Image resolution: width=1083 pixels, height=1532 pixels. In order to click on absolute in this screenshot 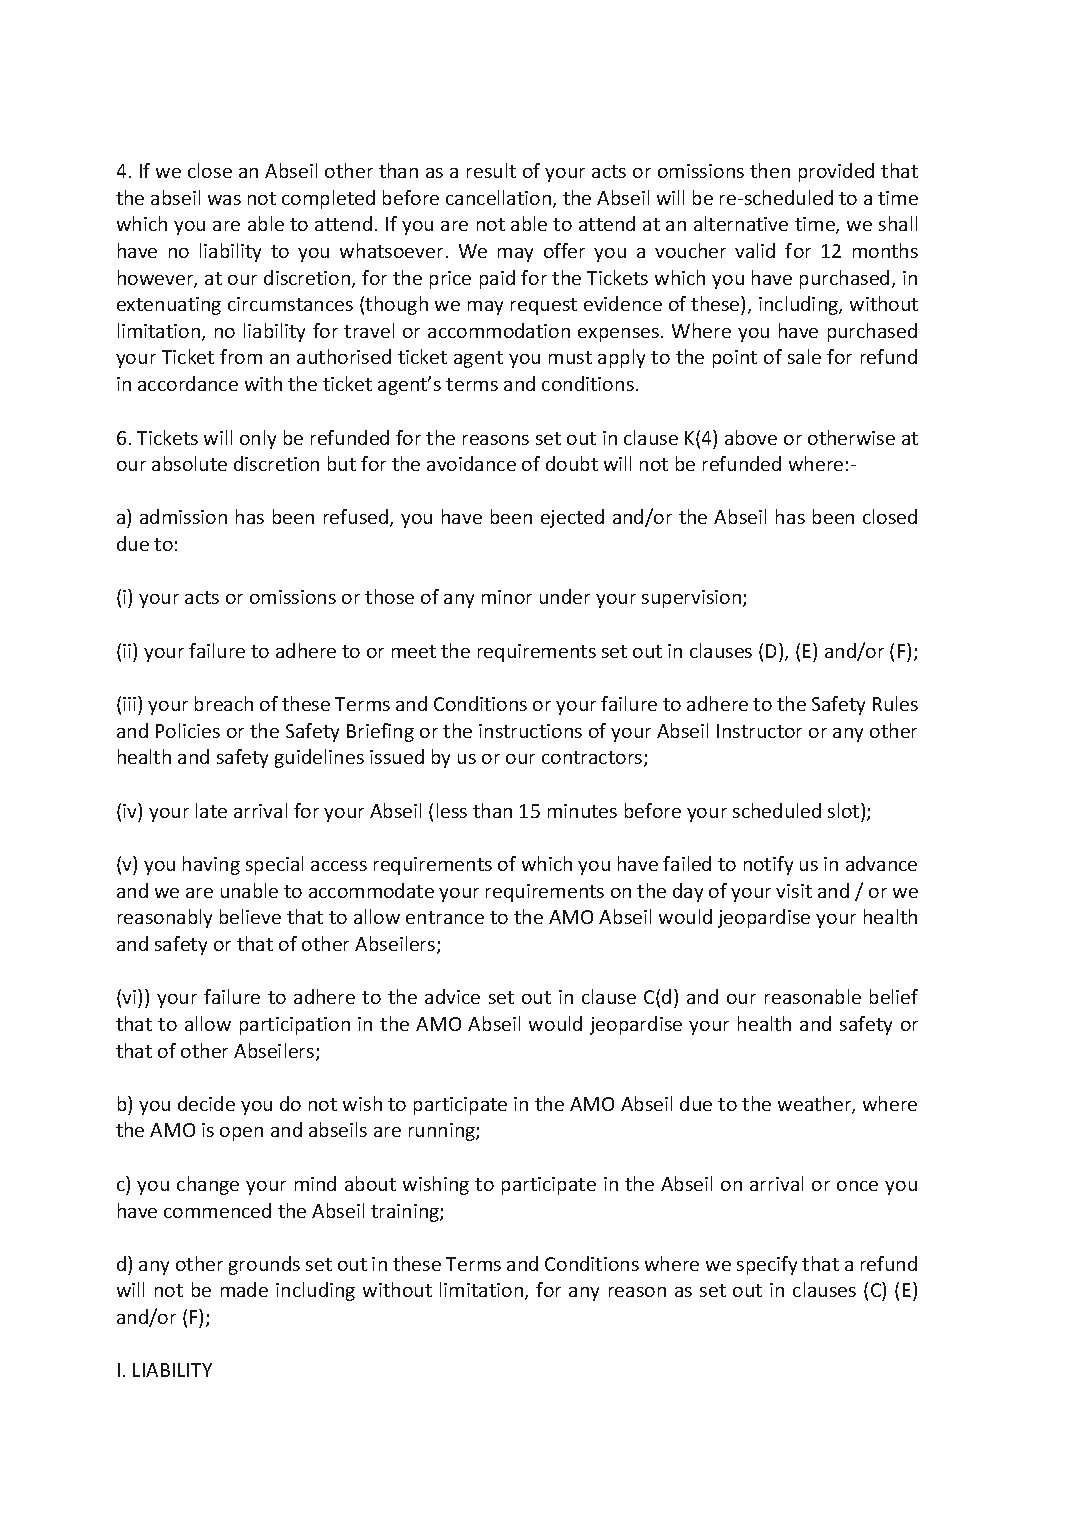, I will do `click(189, 463)`.
